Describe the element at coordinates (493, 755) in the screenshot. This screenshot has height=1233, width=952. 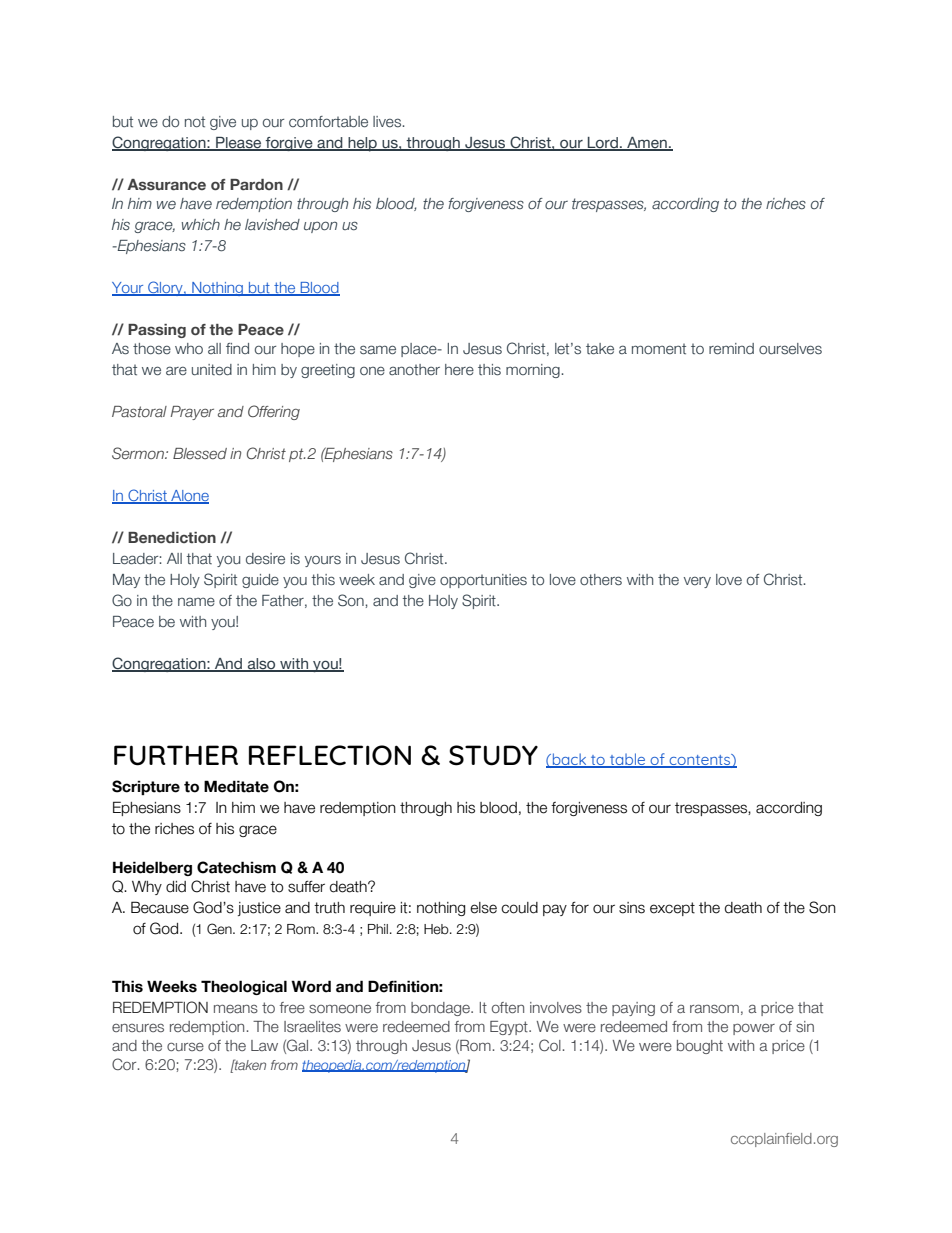
I see `STUDY` at that location.
